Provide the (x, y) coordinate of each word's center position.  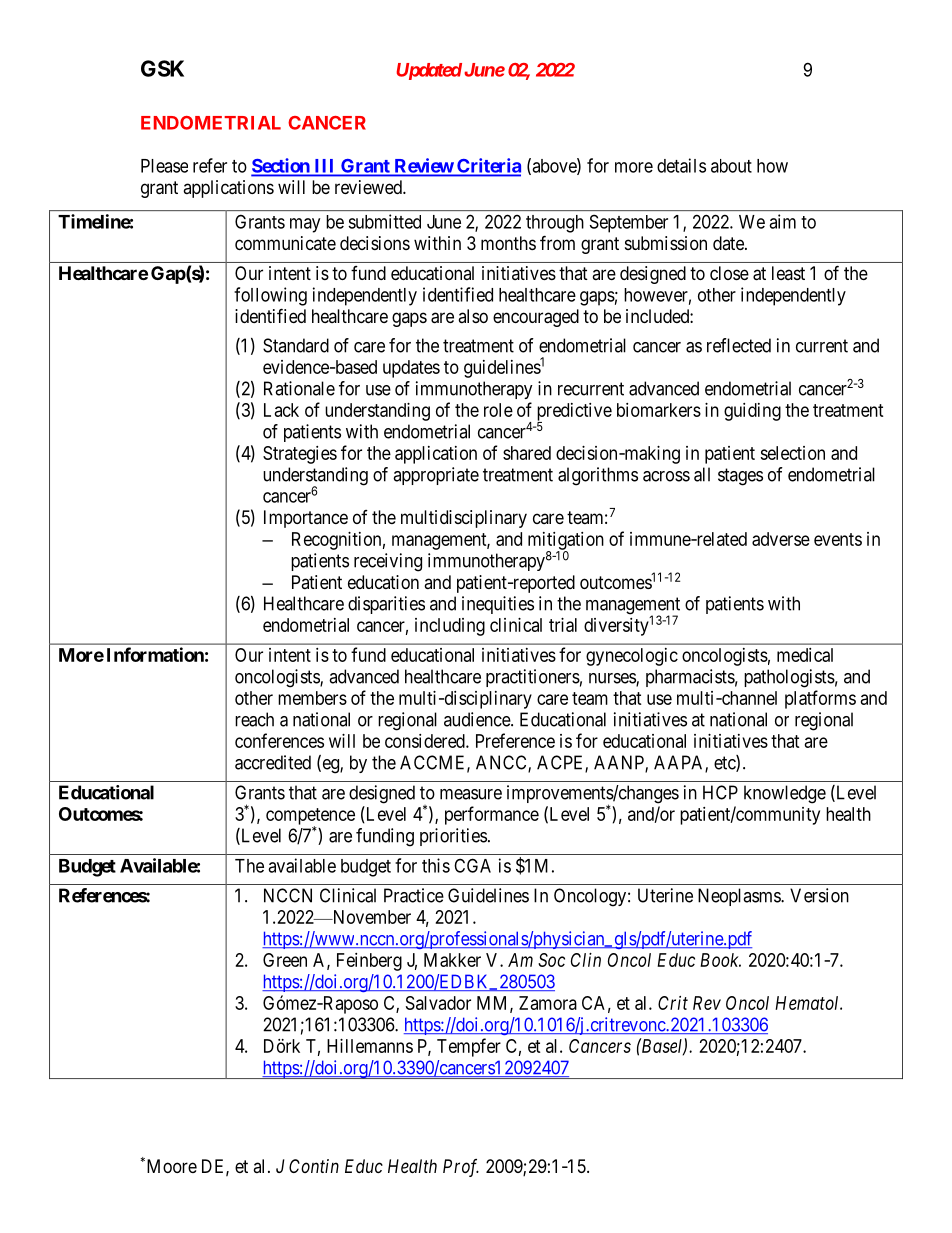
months (508, 243)
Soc (551, 960)
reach (254, 719)
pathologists (789, 678)
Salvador (438, 1003)
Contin (314, 1166)
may (305, 225)
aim (782, 221)
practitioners (533, 678)
